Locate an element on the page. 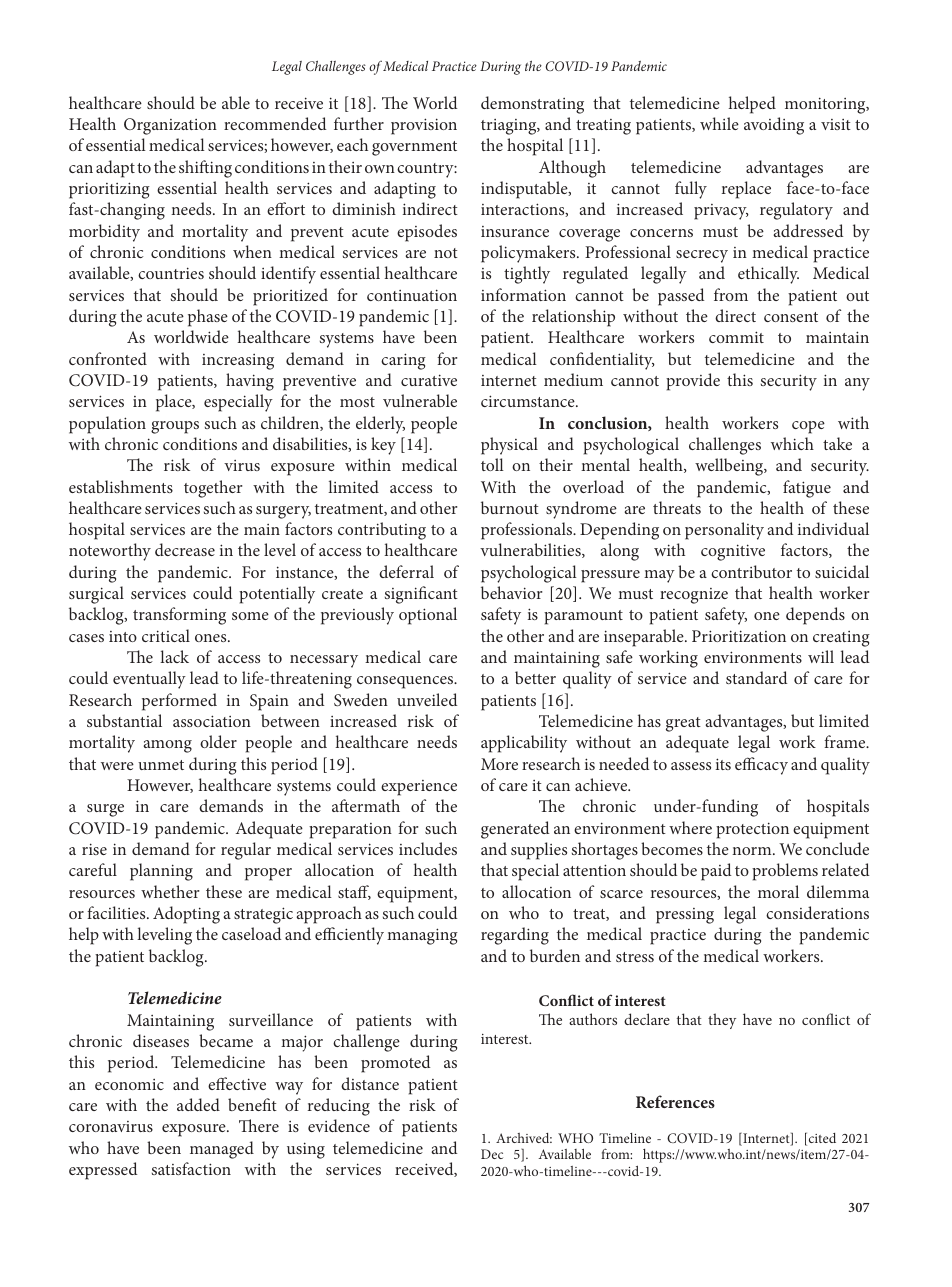 The image size is (952, 1287). optional is located at coordinates (428, 616).
